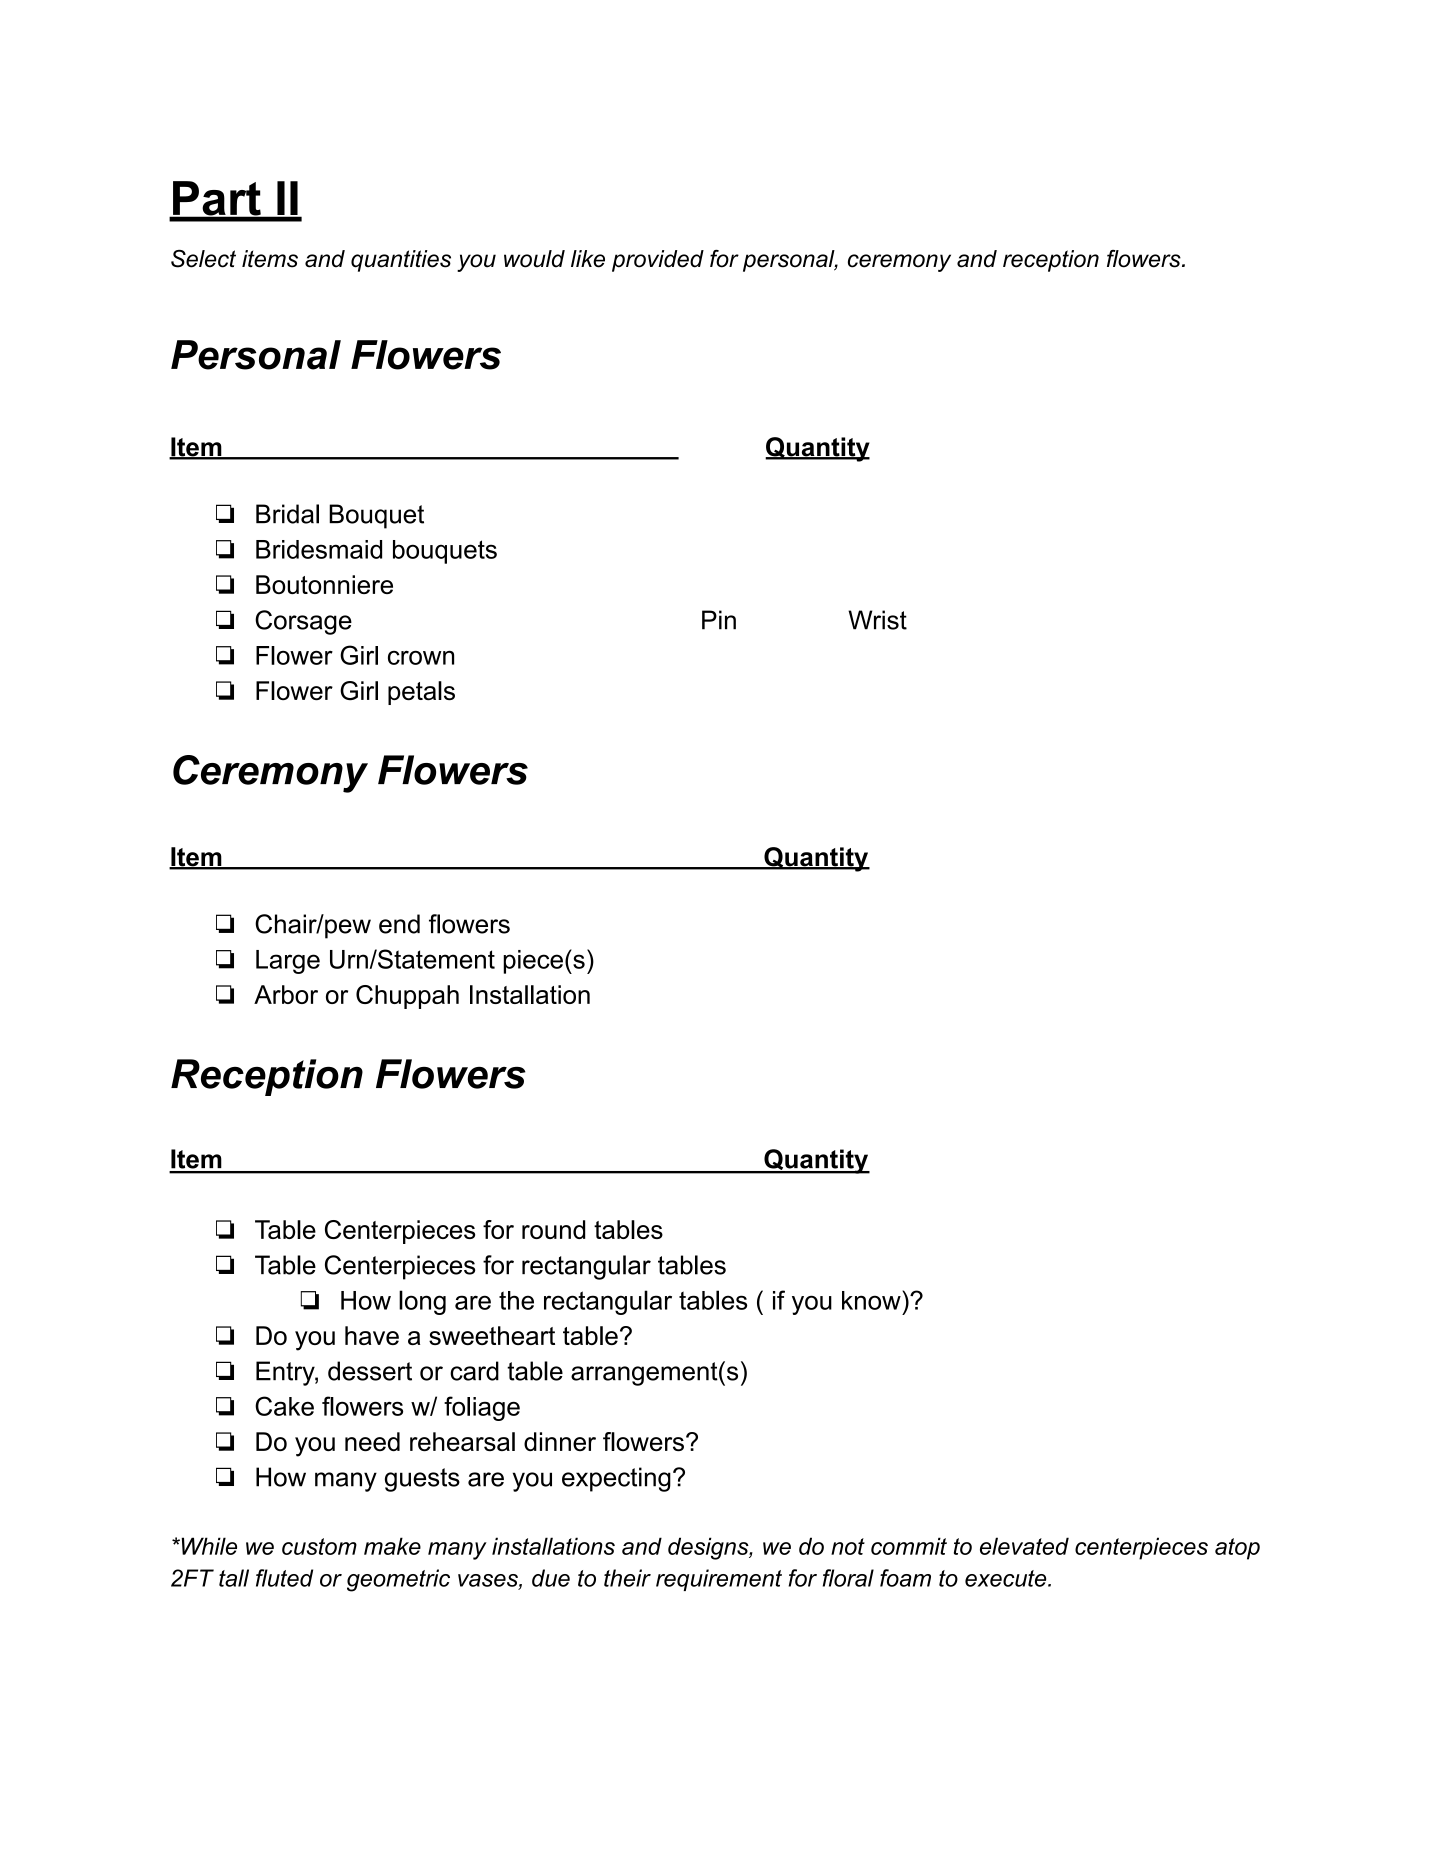 Image resolution: width=1442 pixels, height=1866 pixels. Describe the element at coordinates (319, 1546) in the screenshot. I see `custom` at that location.
